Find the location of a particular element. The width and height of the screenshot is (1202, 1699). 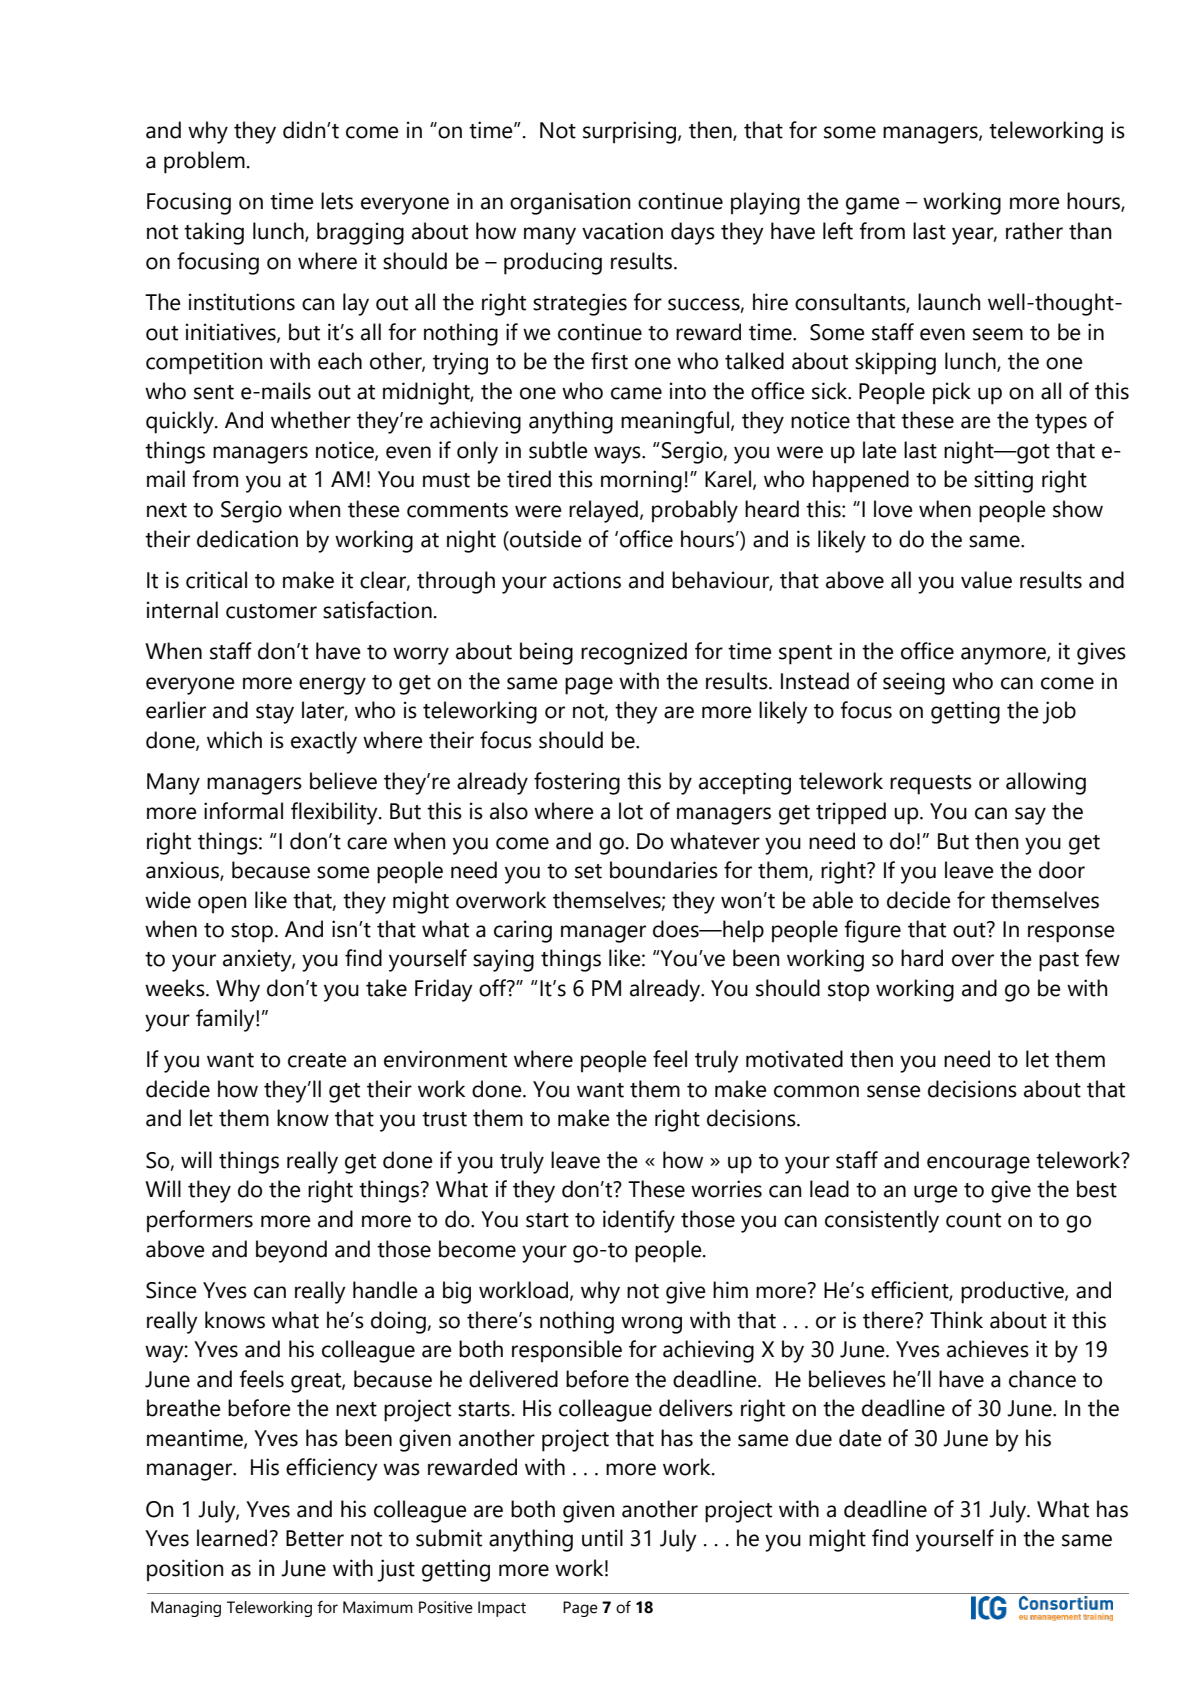

create is located at coordinates (317, 1060).
